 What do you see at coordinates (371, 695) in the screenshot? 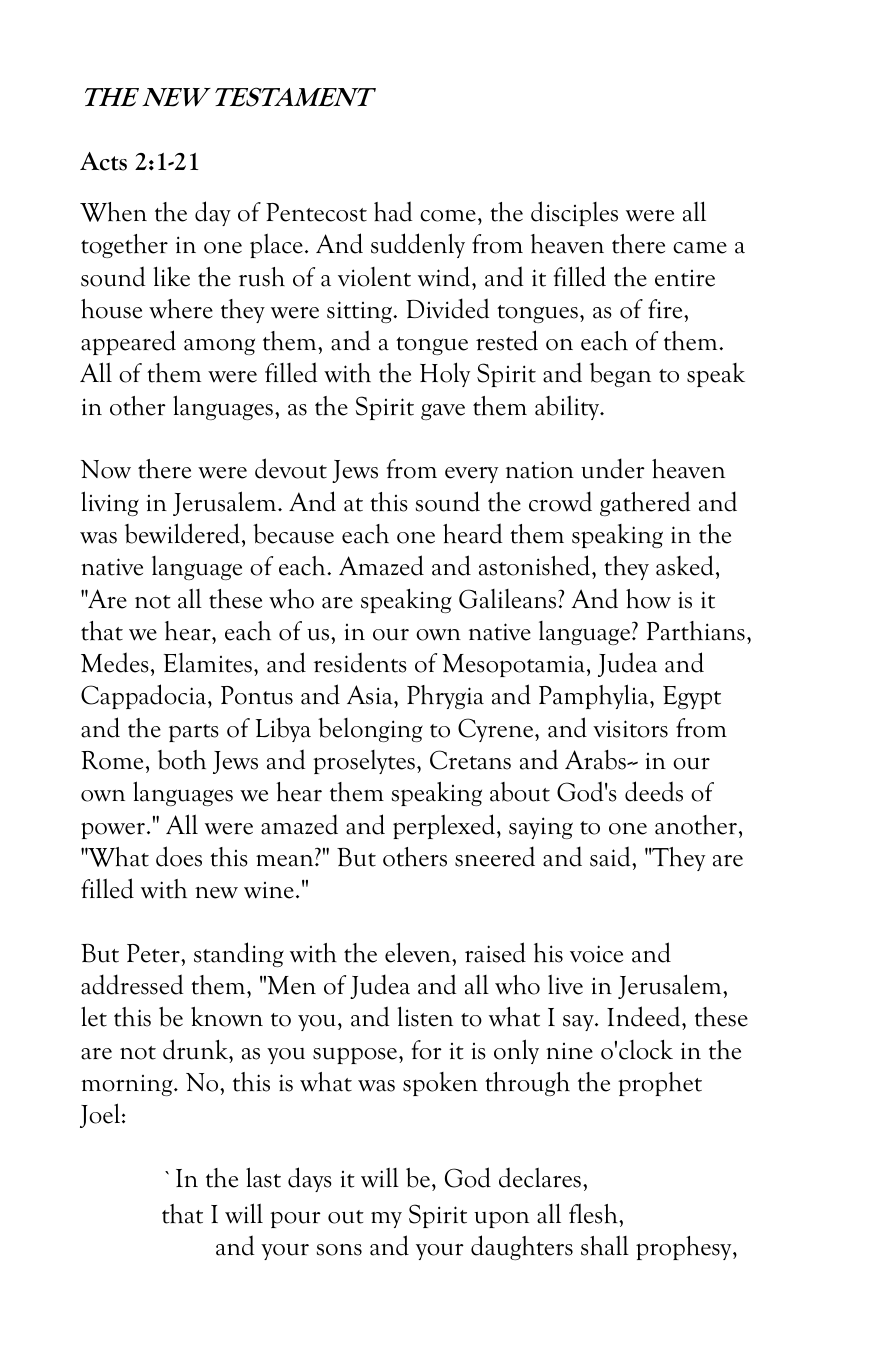
I see `Asia` at bounding box center [371, 695].
